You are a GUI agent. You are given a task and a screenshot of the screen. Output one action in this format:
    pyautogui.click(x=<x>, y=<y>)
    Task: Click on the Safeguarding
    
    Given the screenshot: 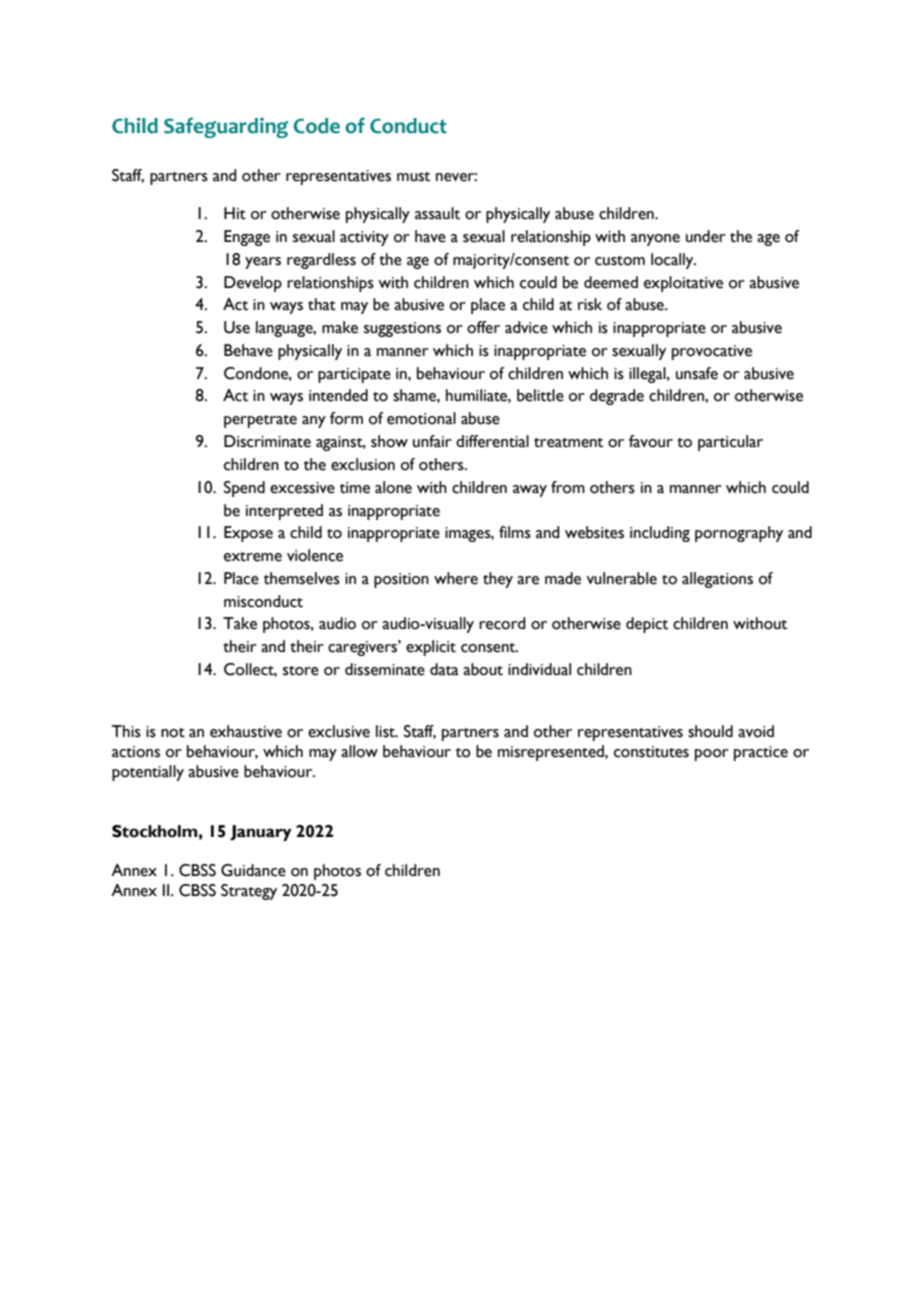 What is the action you would take?
    pyautogui.click(x=226, y=127)
